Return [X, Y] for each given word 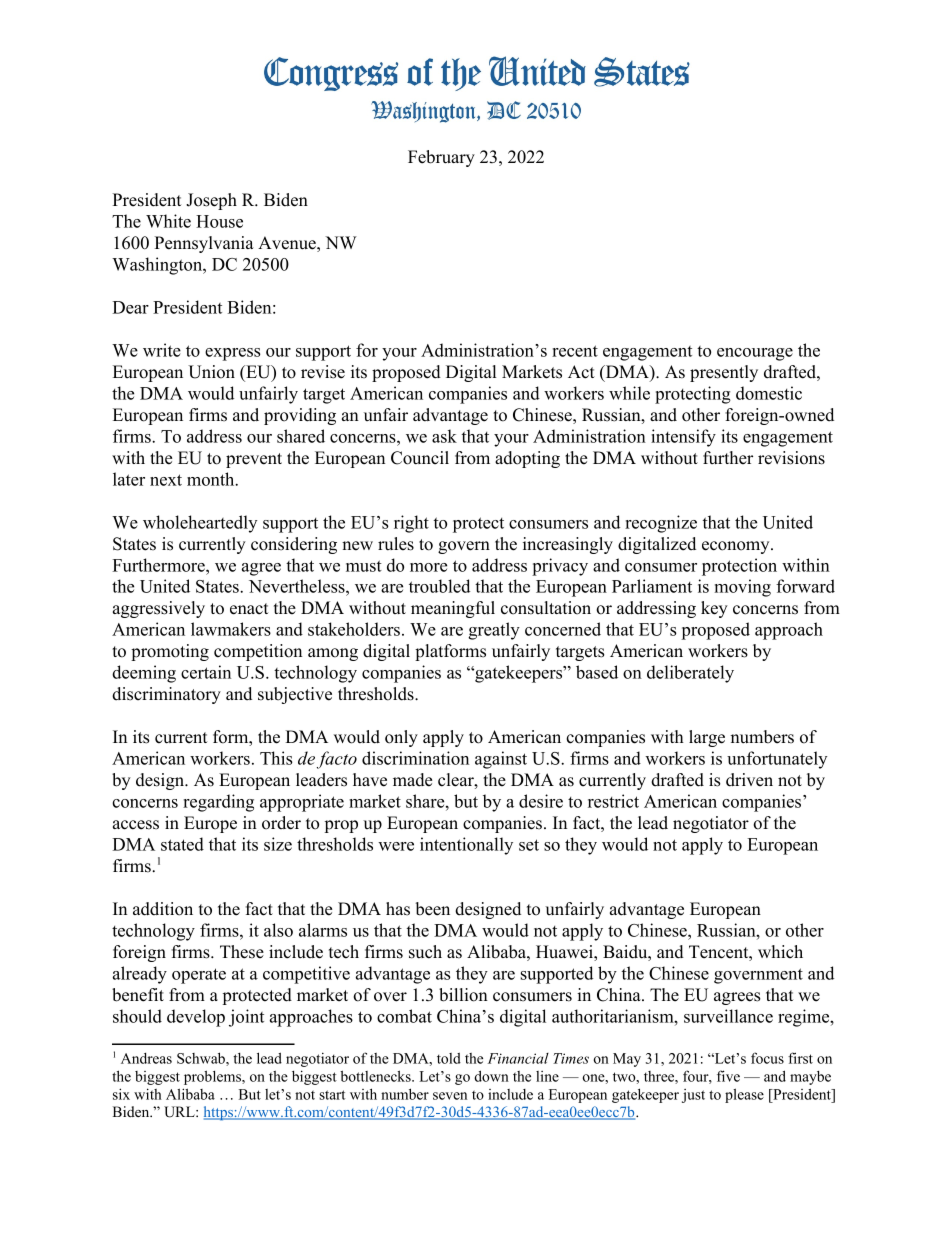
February [441, 158]
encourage [755, 354]
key [714, 609]
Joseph [211, 201]
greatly [494, 631]
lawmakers [231, 629]
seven [450, 1096]
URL [180, 1112]
